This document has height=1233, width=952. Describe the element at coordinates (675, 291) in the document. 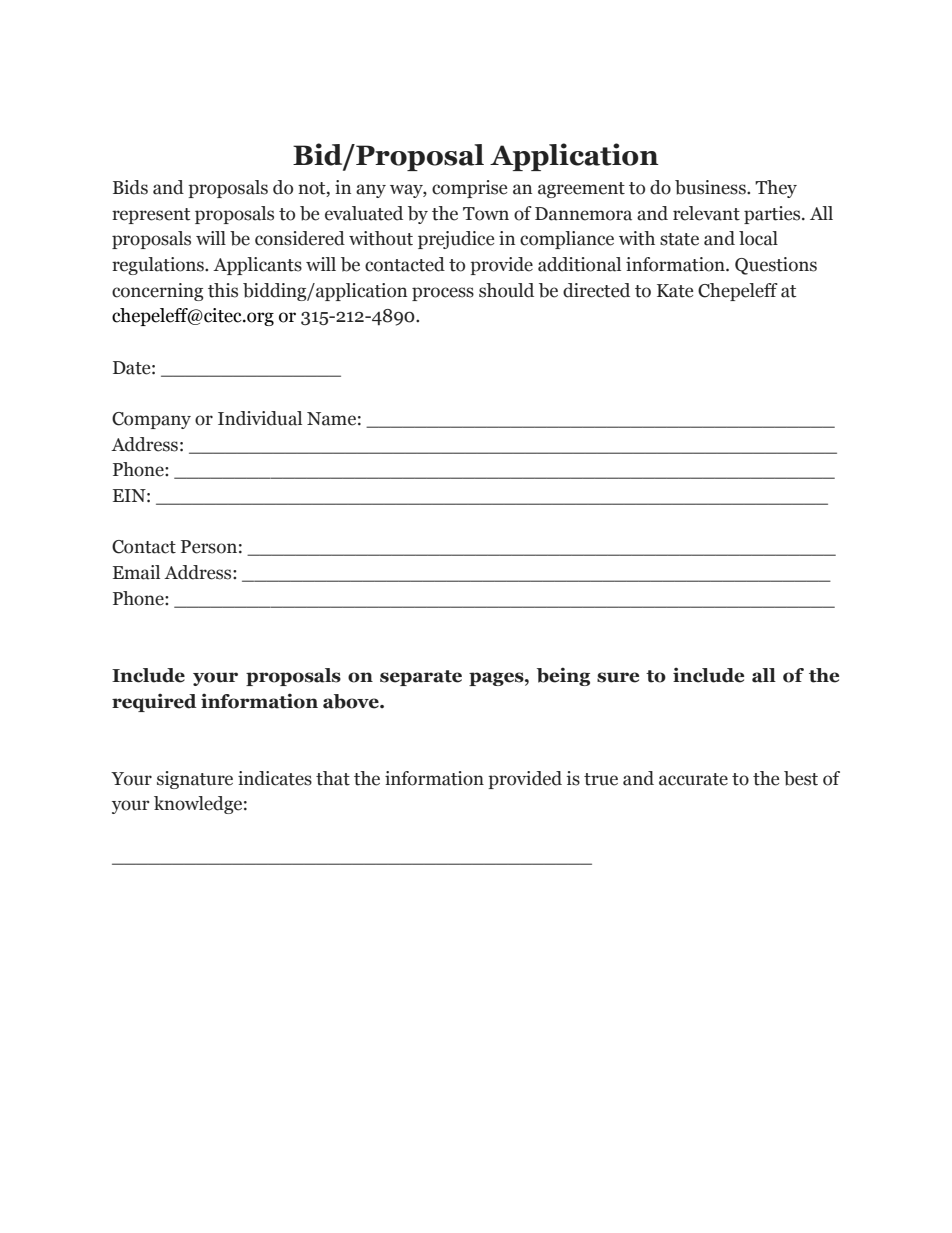

I see `Kate` at that location.
